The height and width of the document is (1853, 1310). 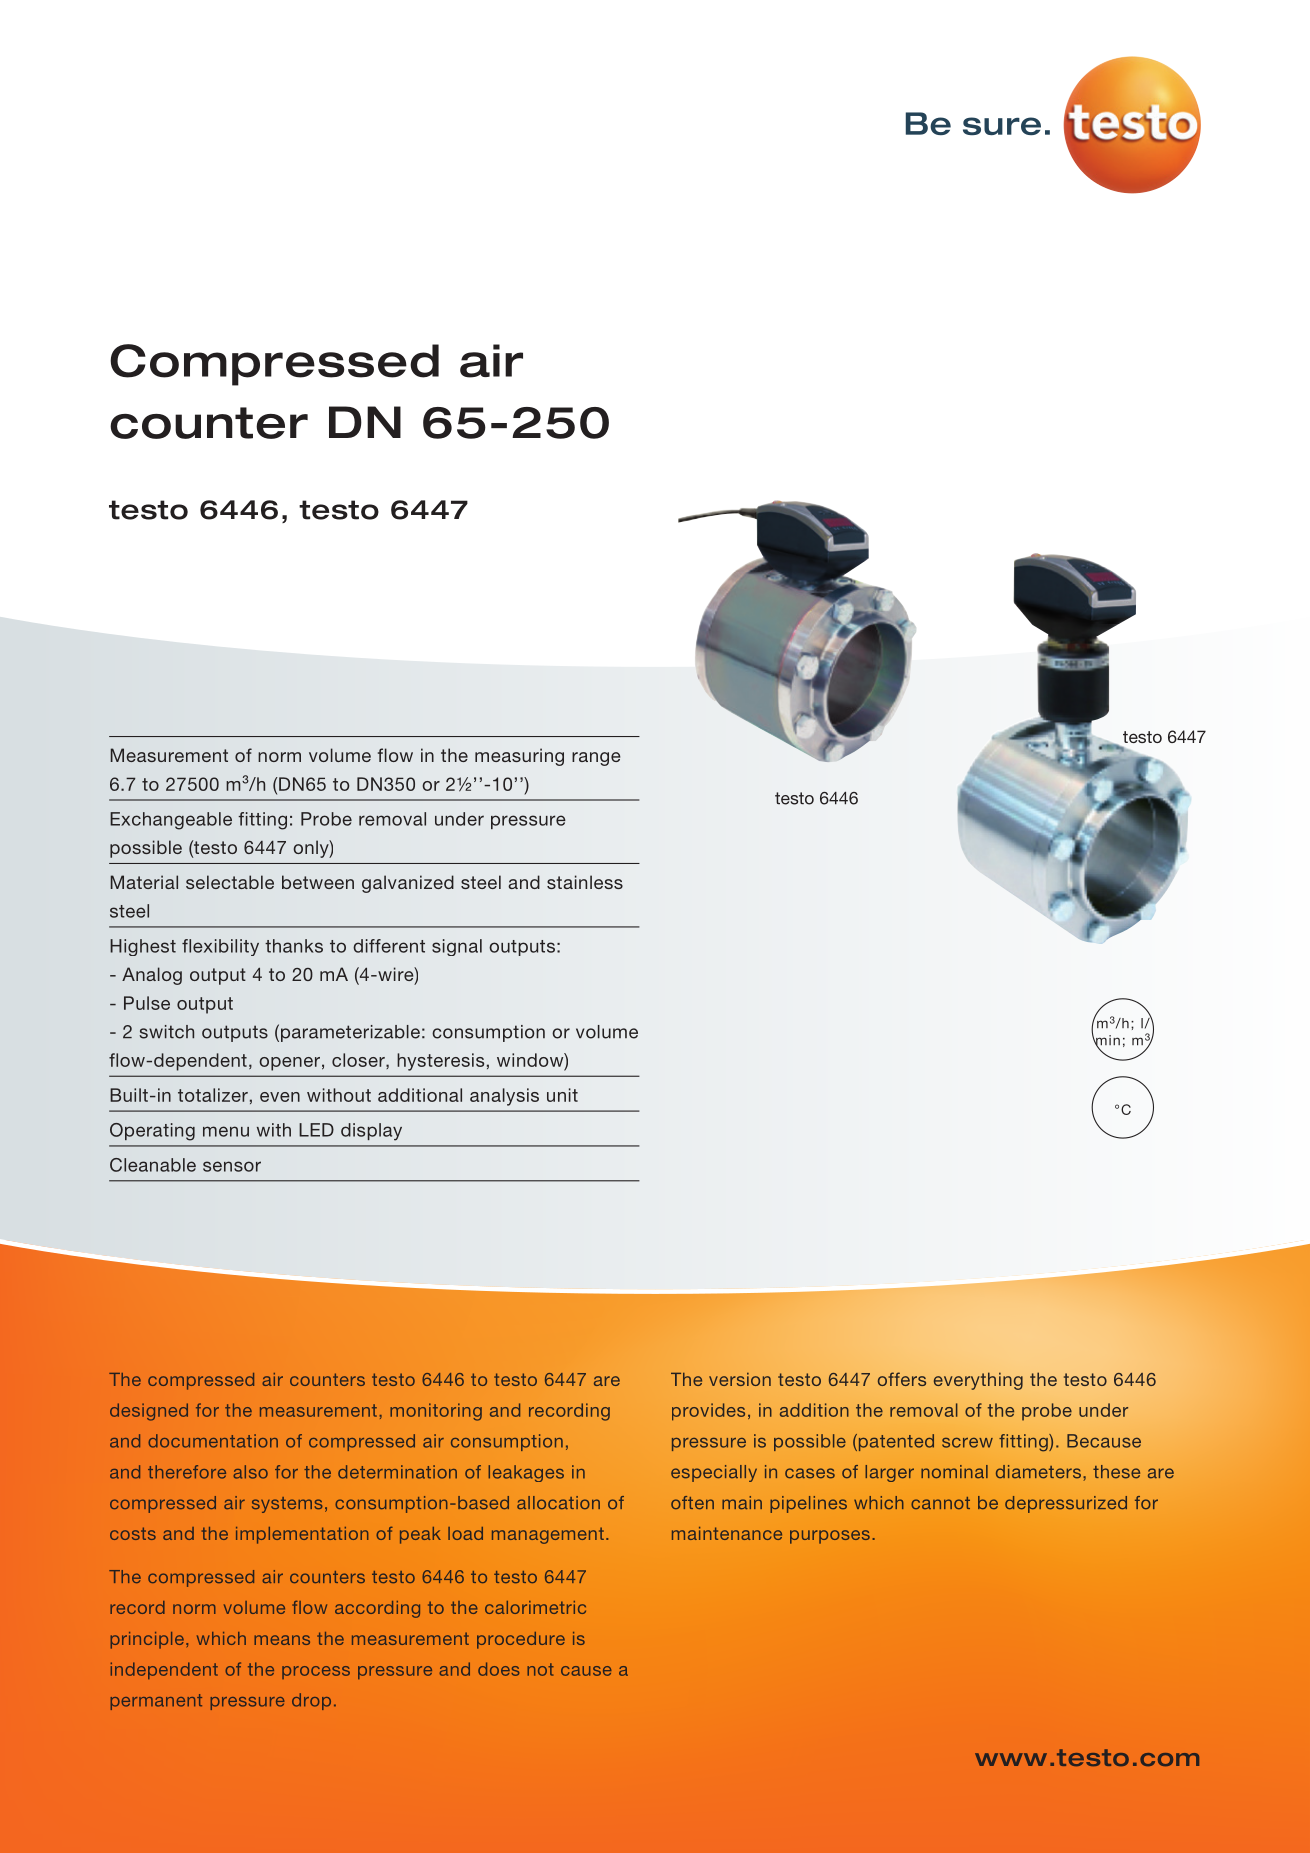 I want to click on stainless, so click(x=585, y=882).
